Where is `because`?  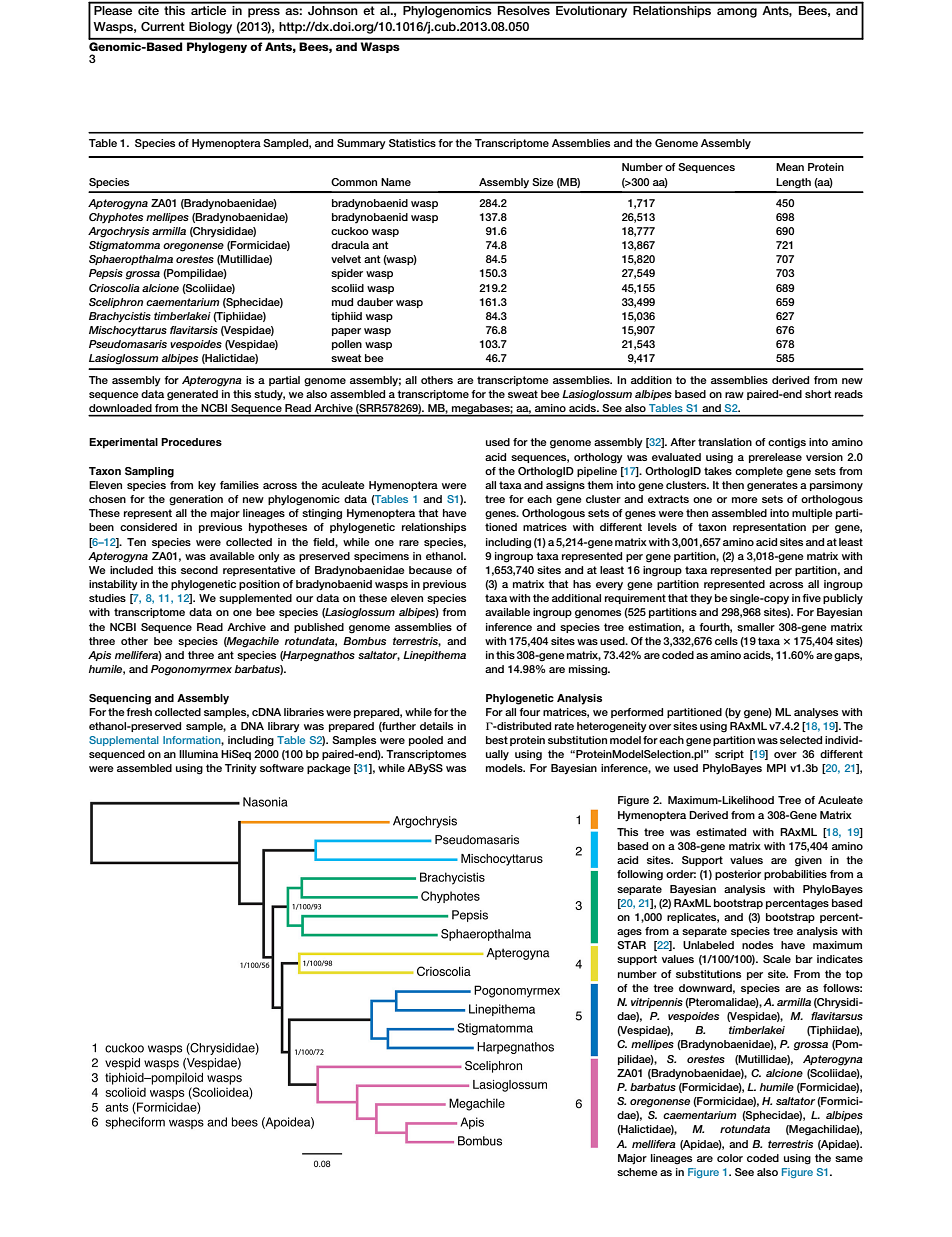
because is located at coordinates (430, 570).
